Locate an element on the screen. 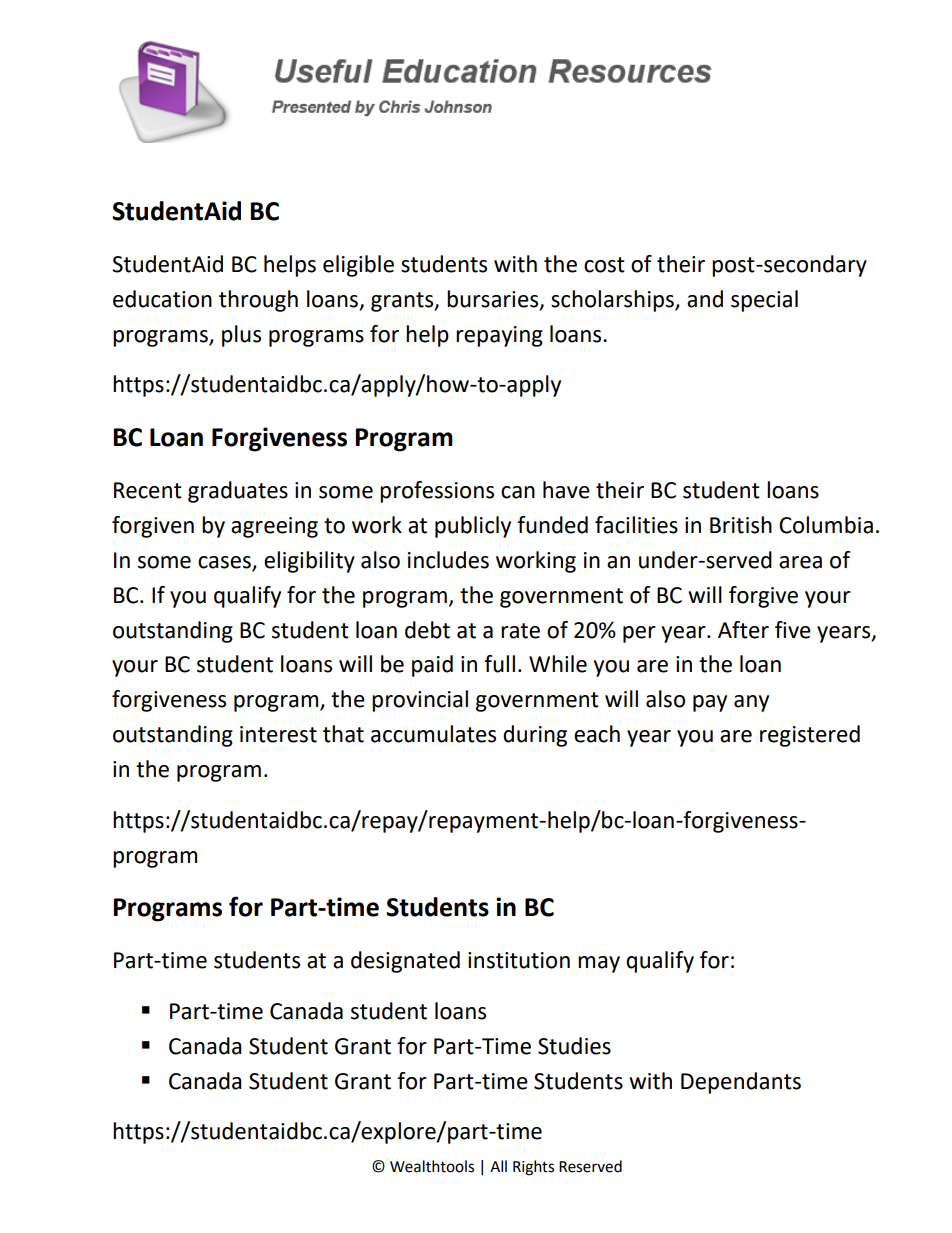 The width and height of the screenshot is (952, 1233). during is located at coordinates (535, 736).
